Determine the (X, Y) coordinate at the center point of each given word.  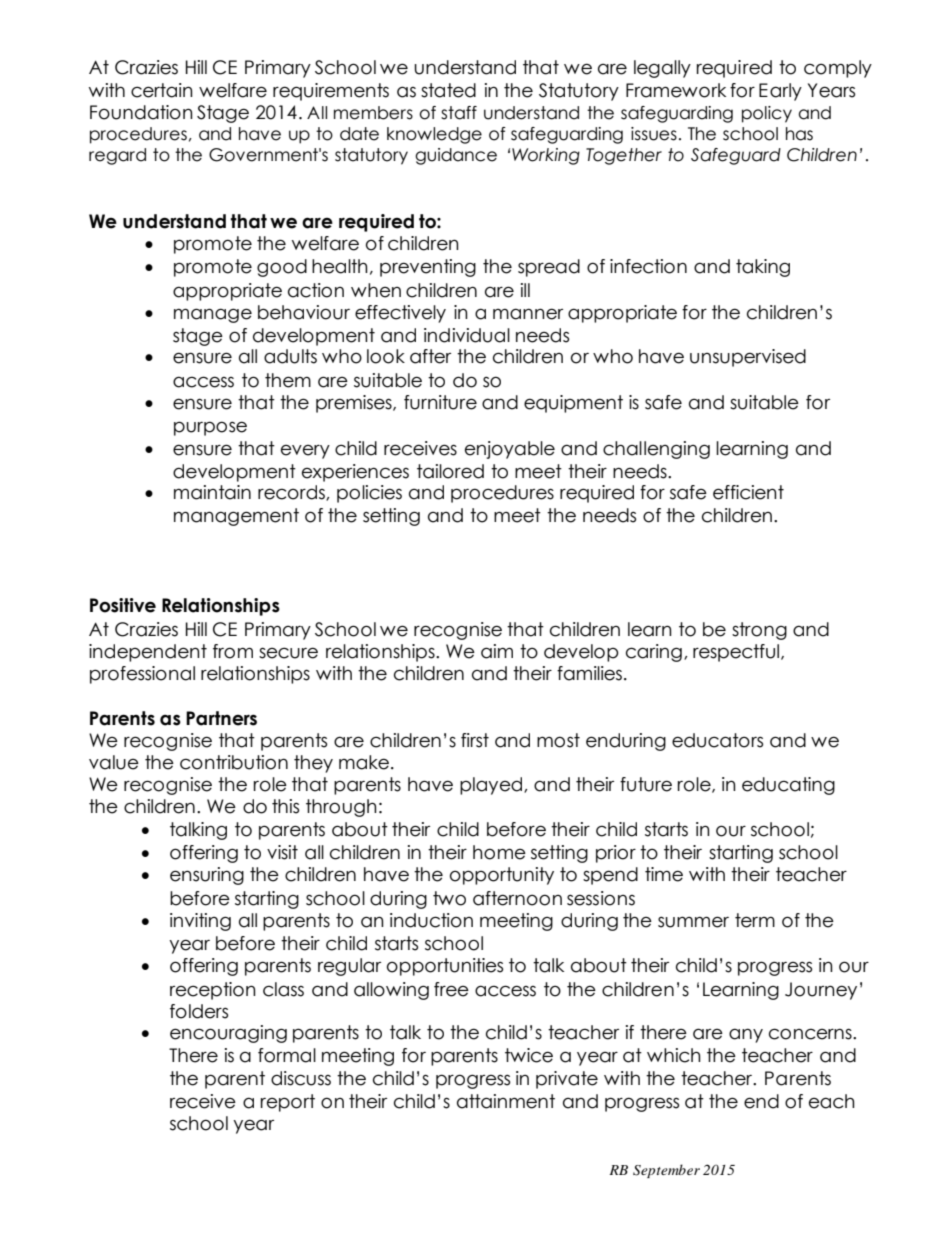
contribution (234, 762)
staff (459, 113)
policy (767, 114)
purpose (210, 428)
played (491, 786)
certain (162, 90)
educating (788, 786)
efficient (748, 492)
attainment (506, 1101)
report (288, 1103)
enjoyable (510, 450)
